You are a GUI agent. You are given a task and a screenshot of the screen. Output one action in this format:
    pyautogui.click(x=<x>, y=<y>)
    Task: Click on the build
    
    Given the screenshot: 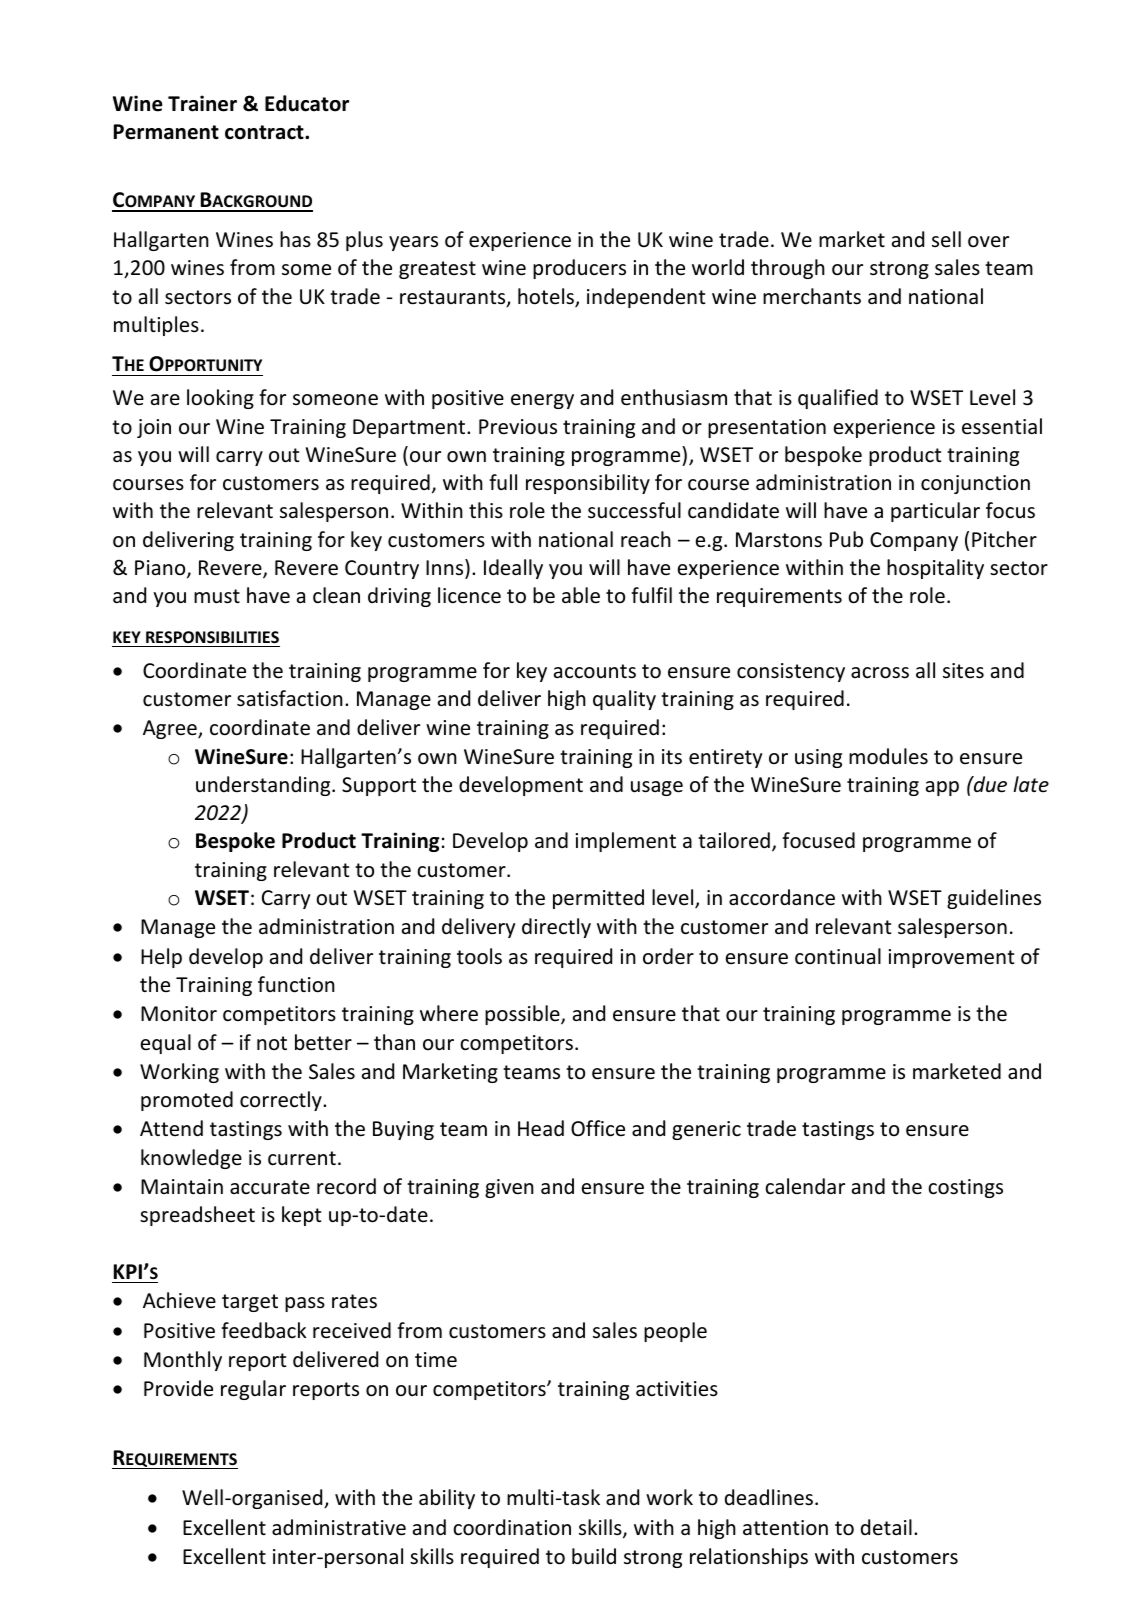 What is the action you would take?
    pyautogui.click(x=594, y=1556)
